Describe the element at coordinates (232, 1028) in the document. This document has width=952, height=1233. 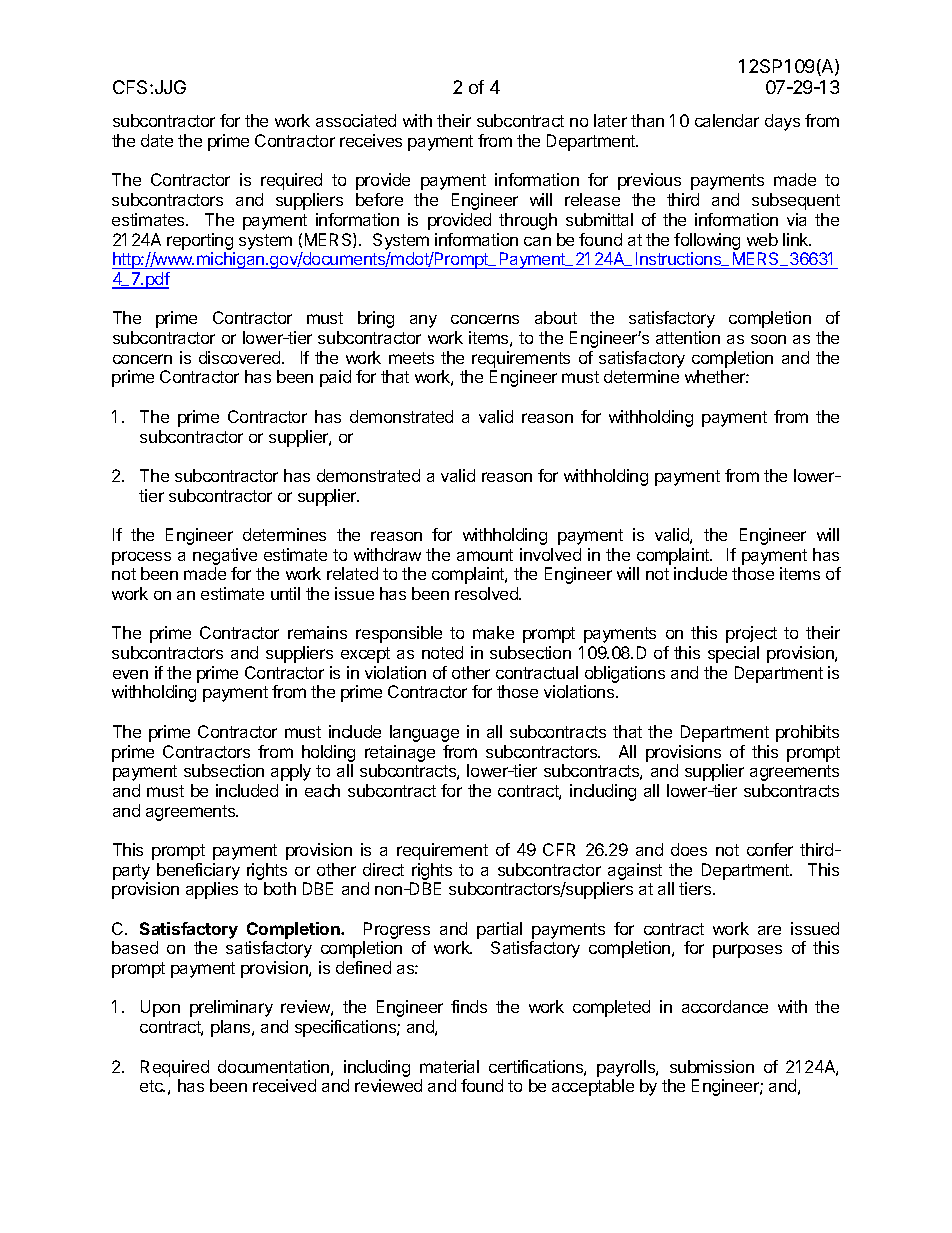
I see `plans` at that location.
